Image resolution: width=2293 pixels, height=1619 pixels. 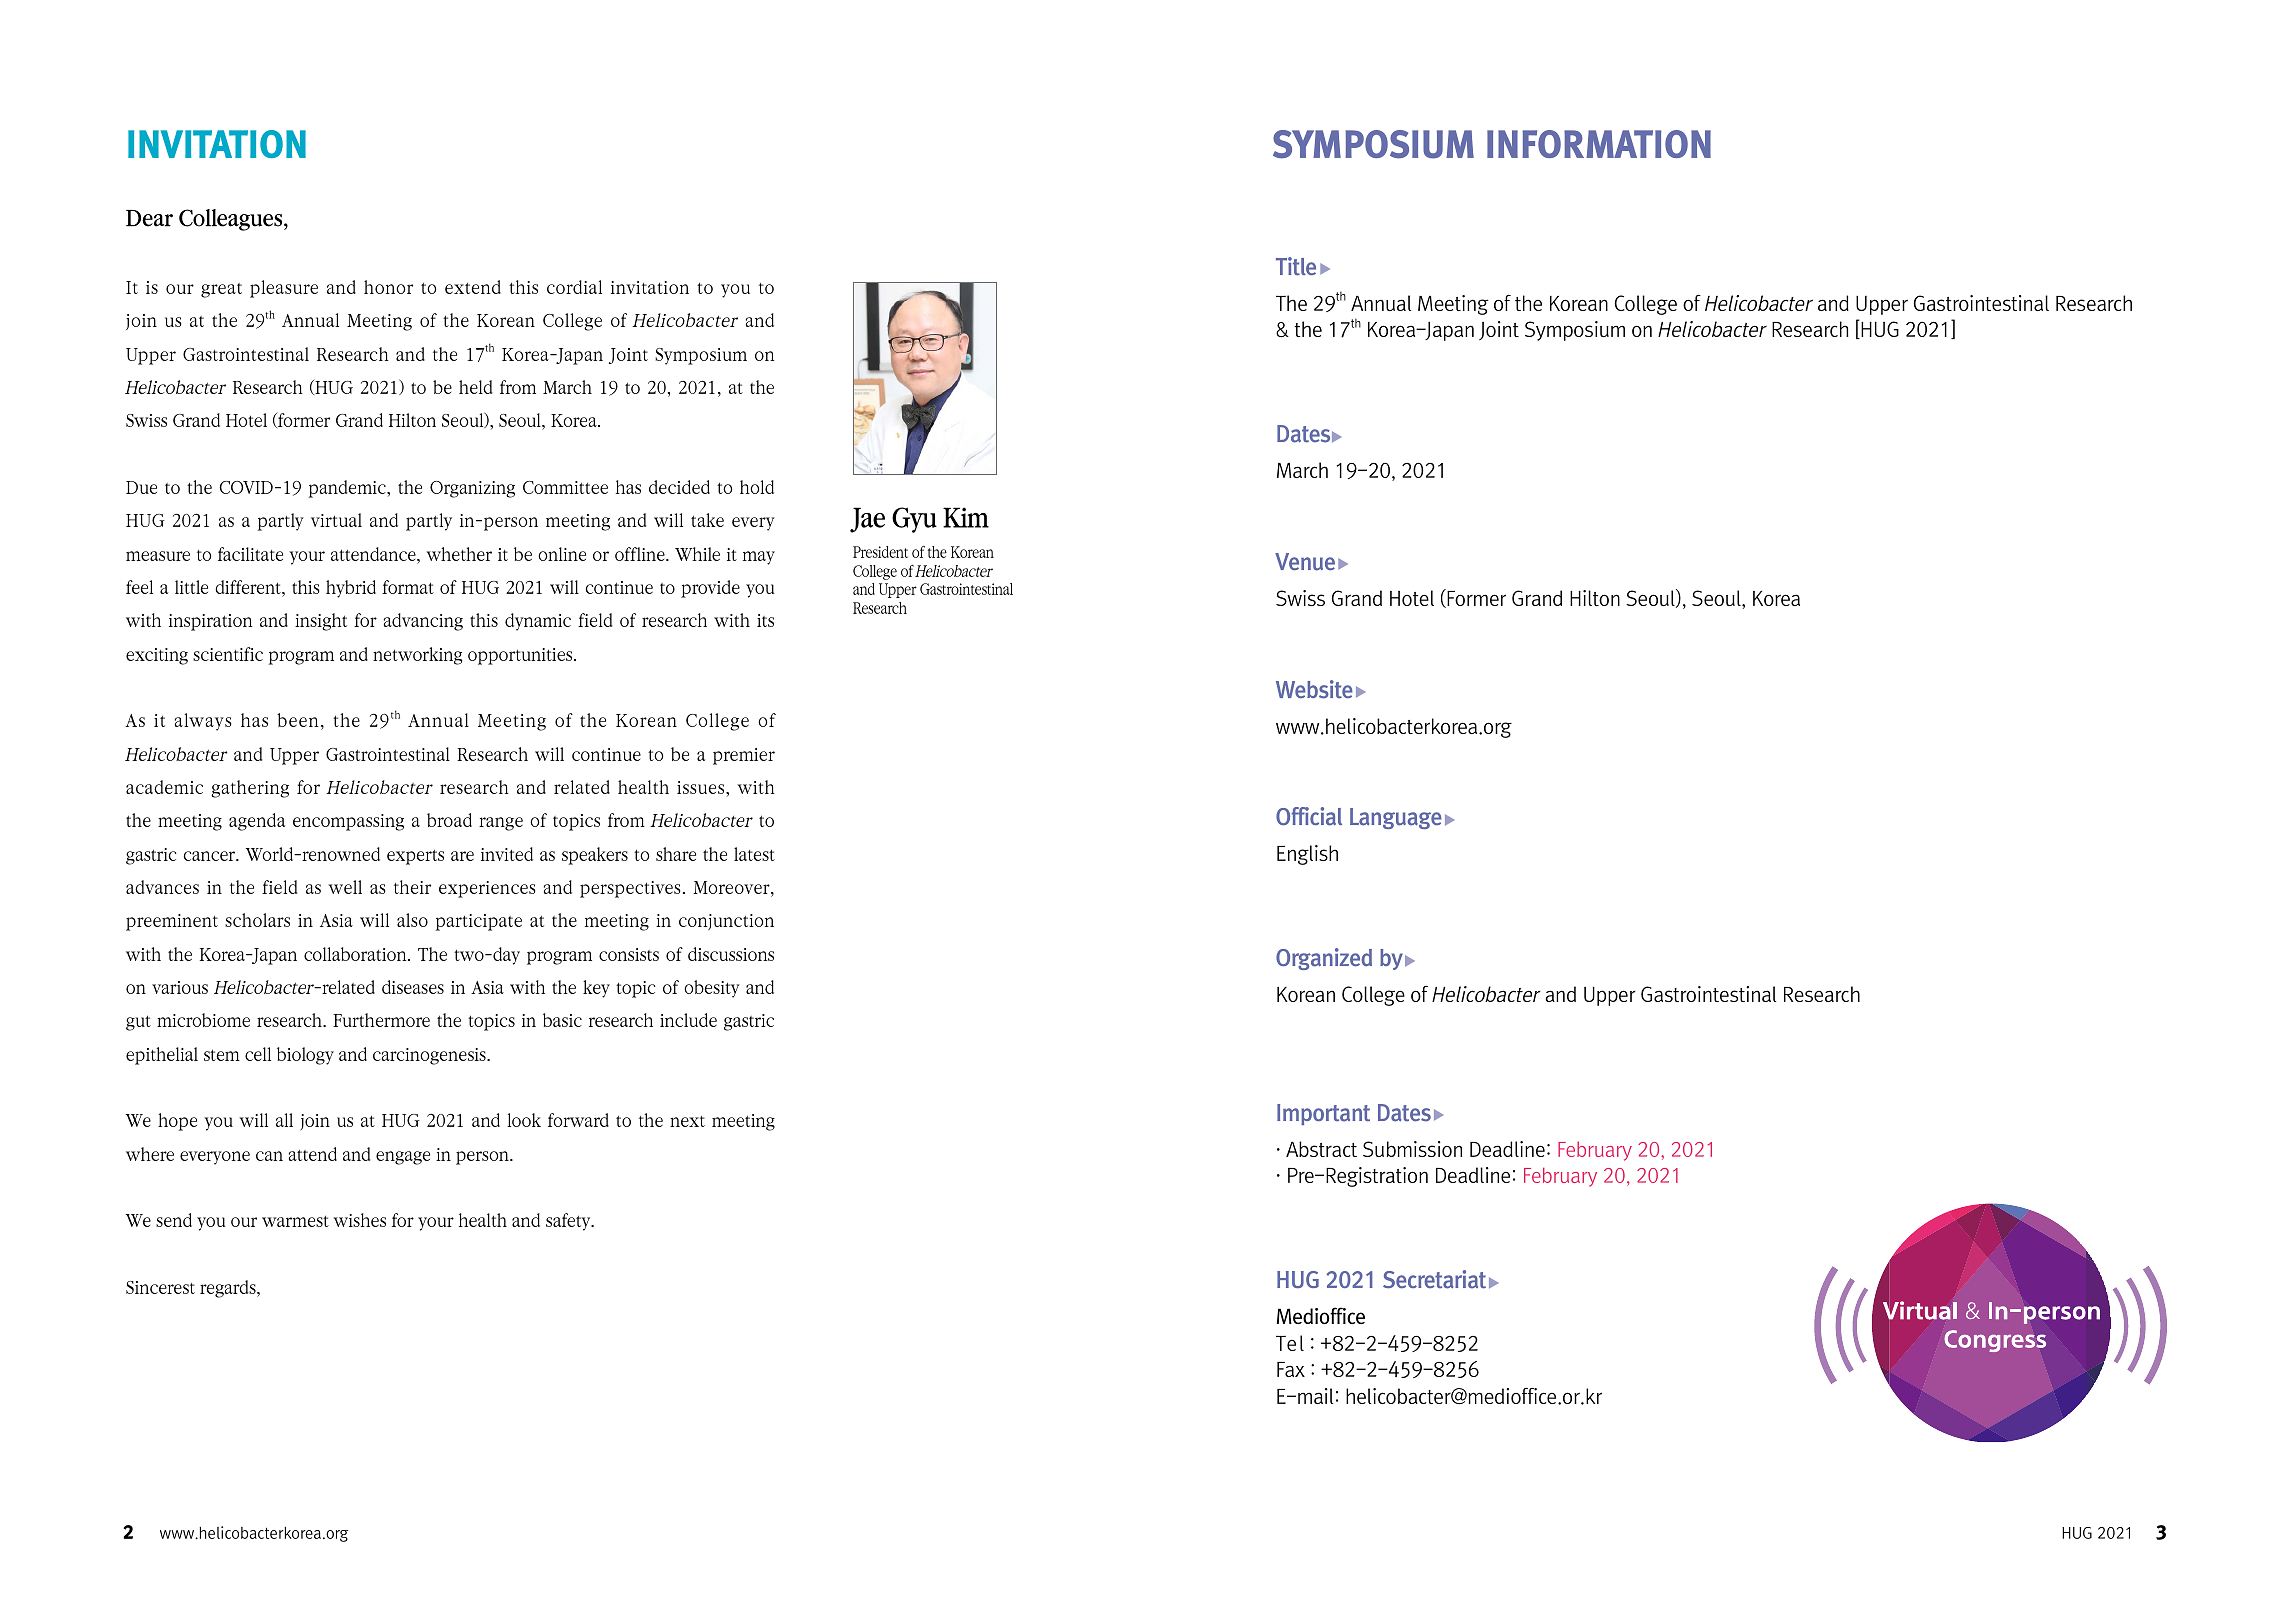 I want to click on cordial, so click(x=574, y=287).
